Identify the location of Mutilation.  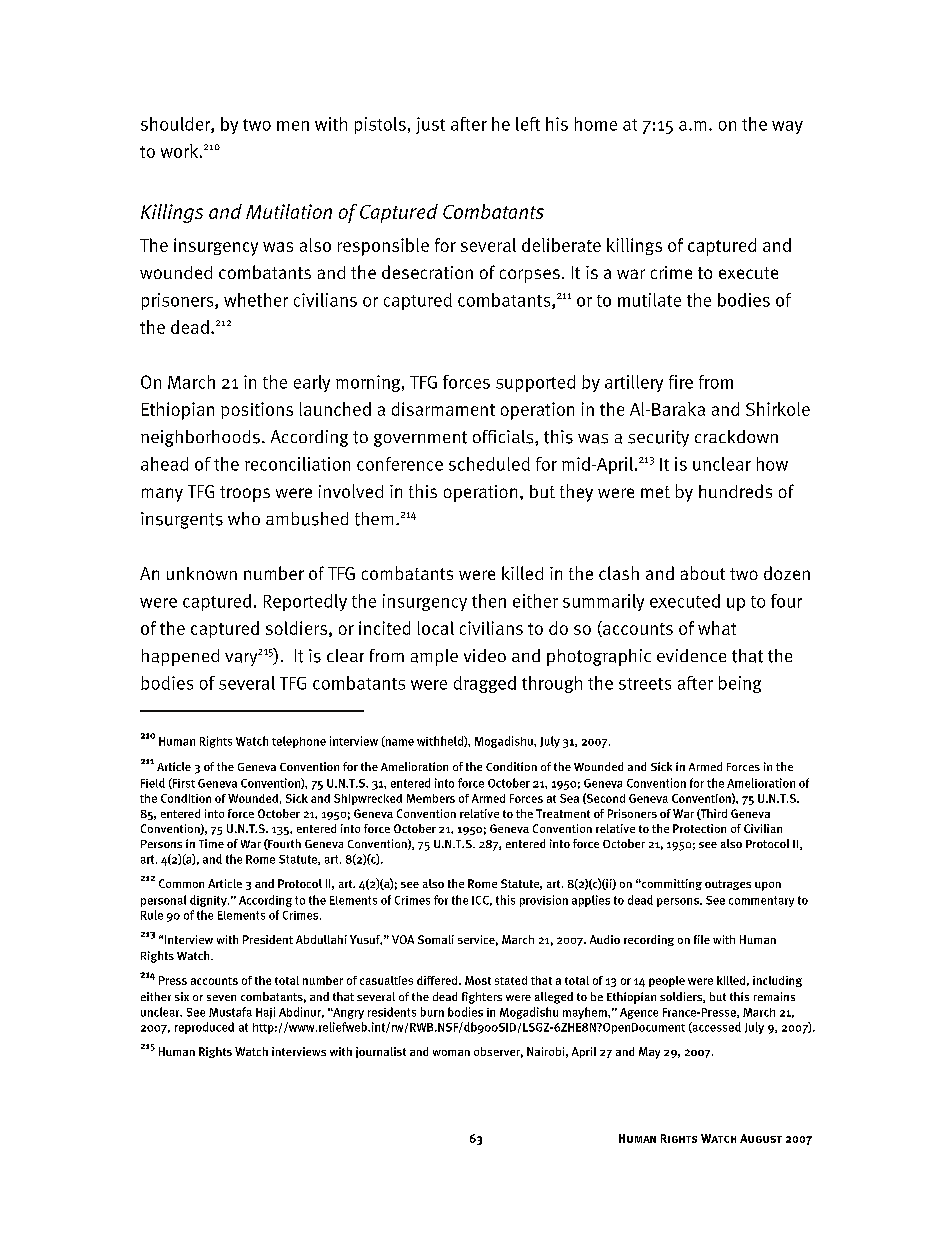
(289, 211).
